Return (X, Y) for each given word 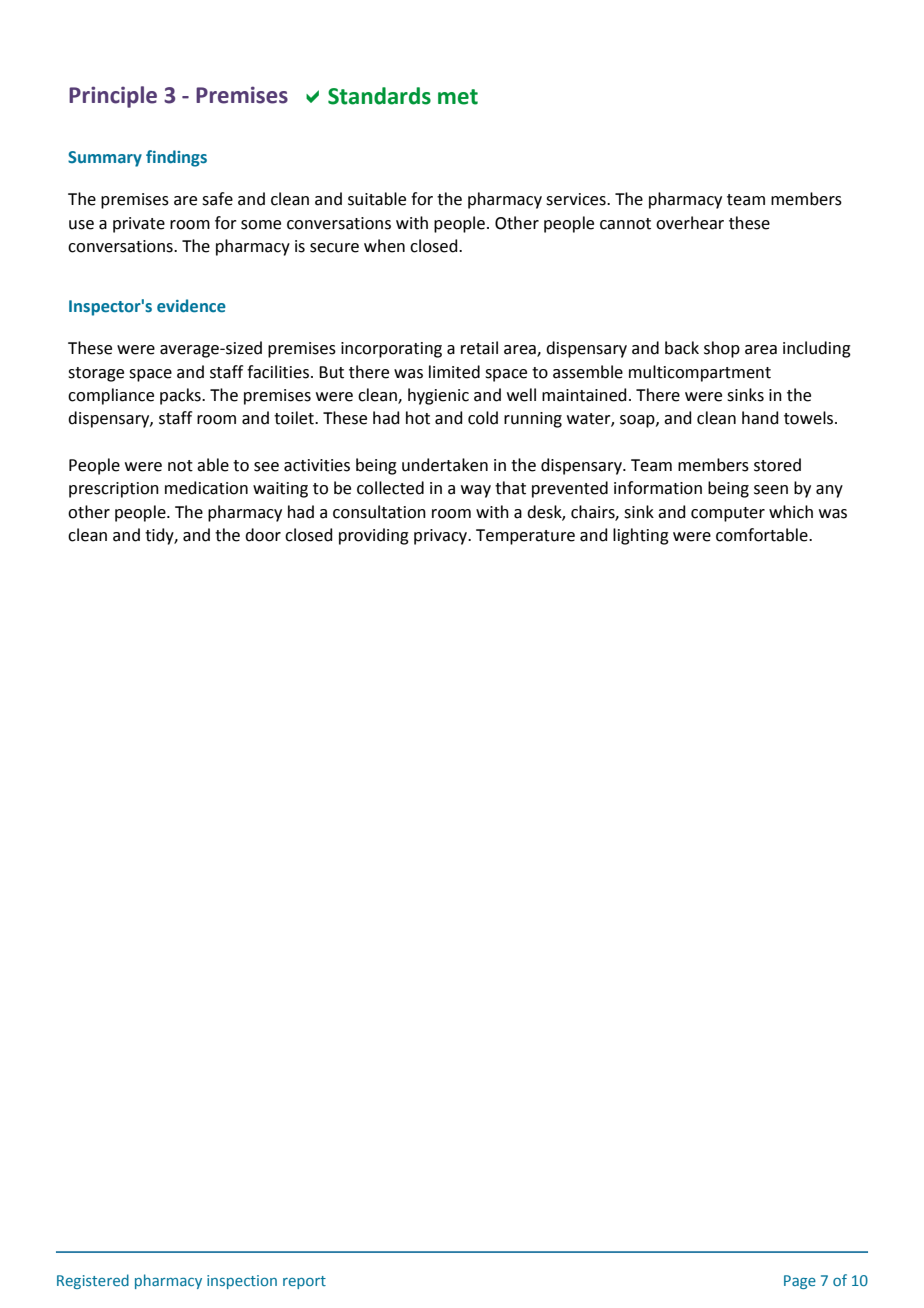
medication (206, 488)
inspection (242, 1282)
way (476, 491)
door (263, 535)
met (458, 97)
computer (728, 514)
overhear (690, 223)
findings (176, 158)
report (304, 1282)
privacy (442, 537)
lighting (641, 536)
